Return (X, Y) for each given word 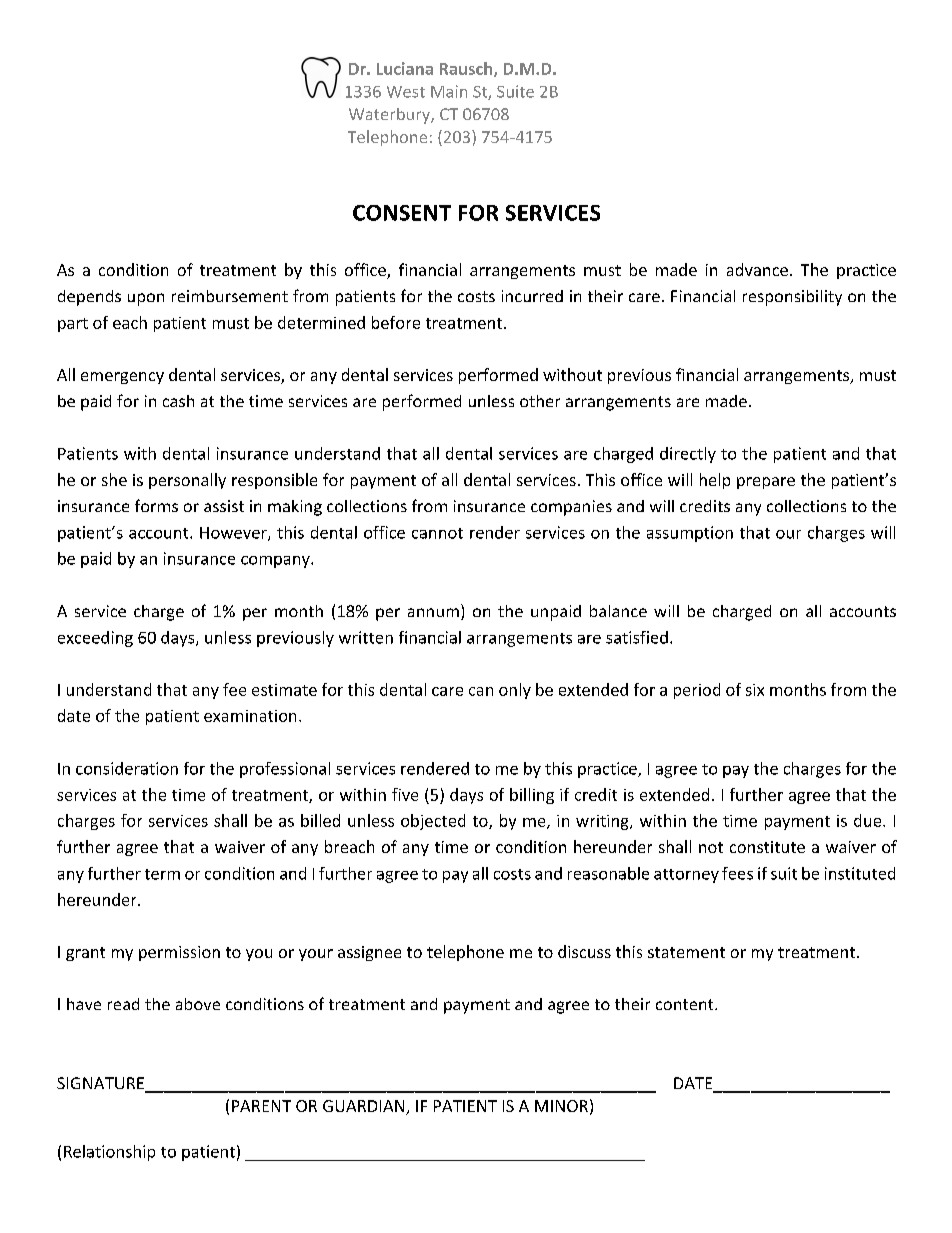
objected (433, 822)
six (755, 690)
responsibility (792, 298)
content (686, 1004)
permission (179, 953)
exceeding (95, 639)
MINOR (561, 1106)
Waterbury (390, 116)
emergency (122, 378)
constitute (767, 847)
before (396, 322)
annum (433, 612)
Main (449, 91)
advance (757, 269)
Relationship (109, 1153)
